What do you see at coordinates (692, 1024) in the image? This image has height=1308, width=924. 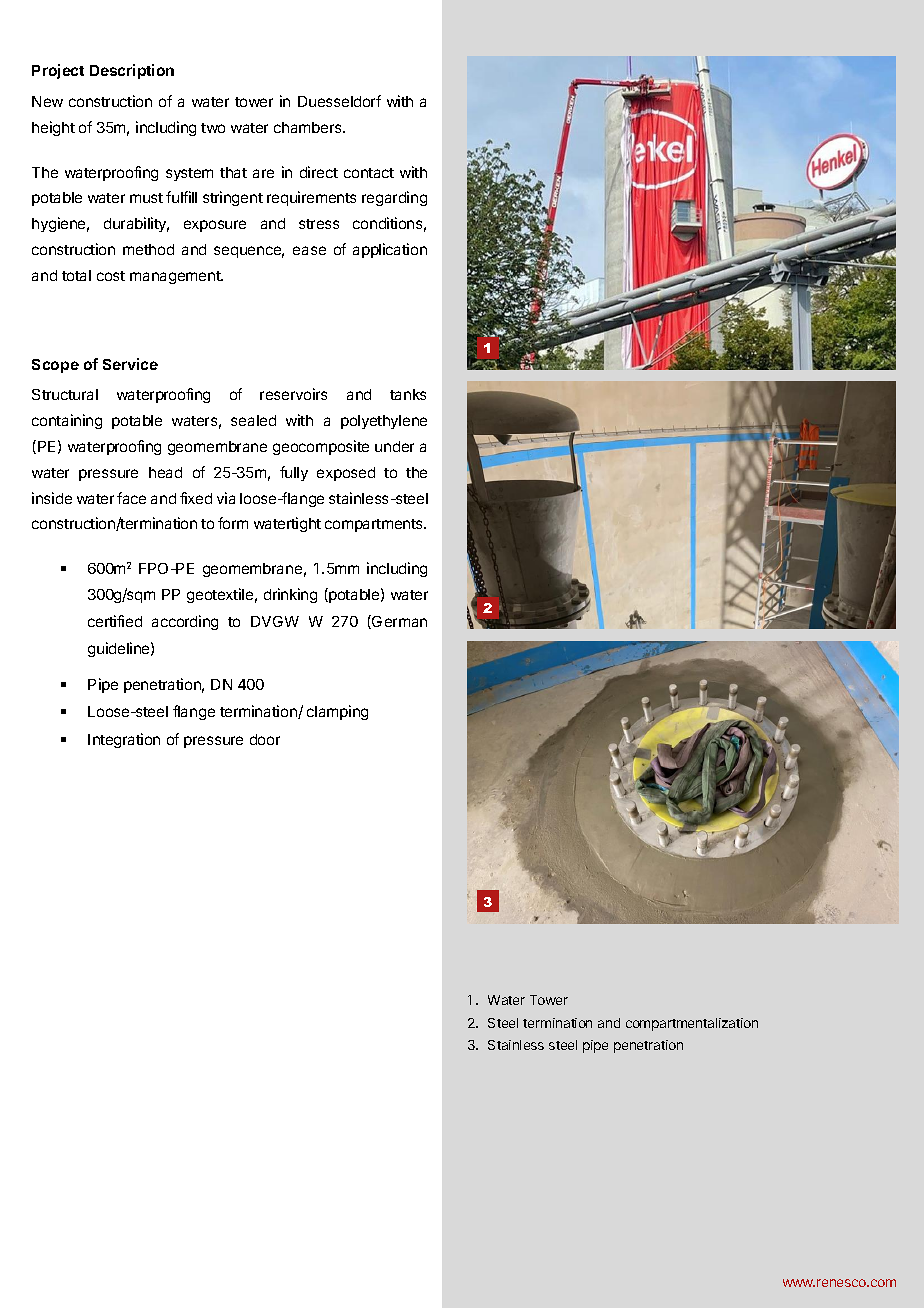 I see `compartmentalization` at bounding box center [692, 1024].
